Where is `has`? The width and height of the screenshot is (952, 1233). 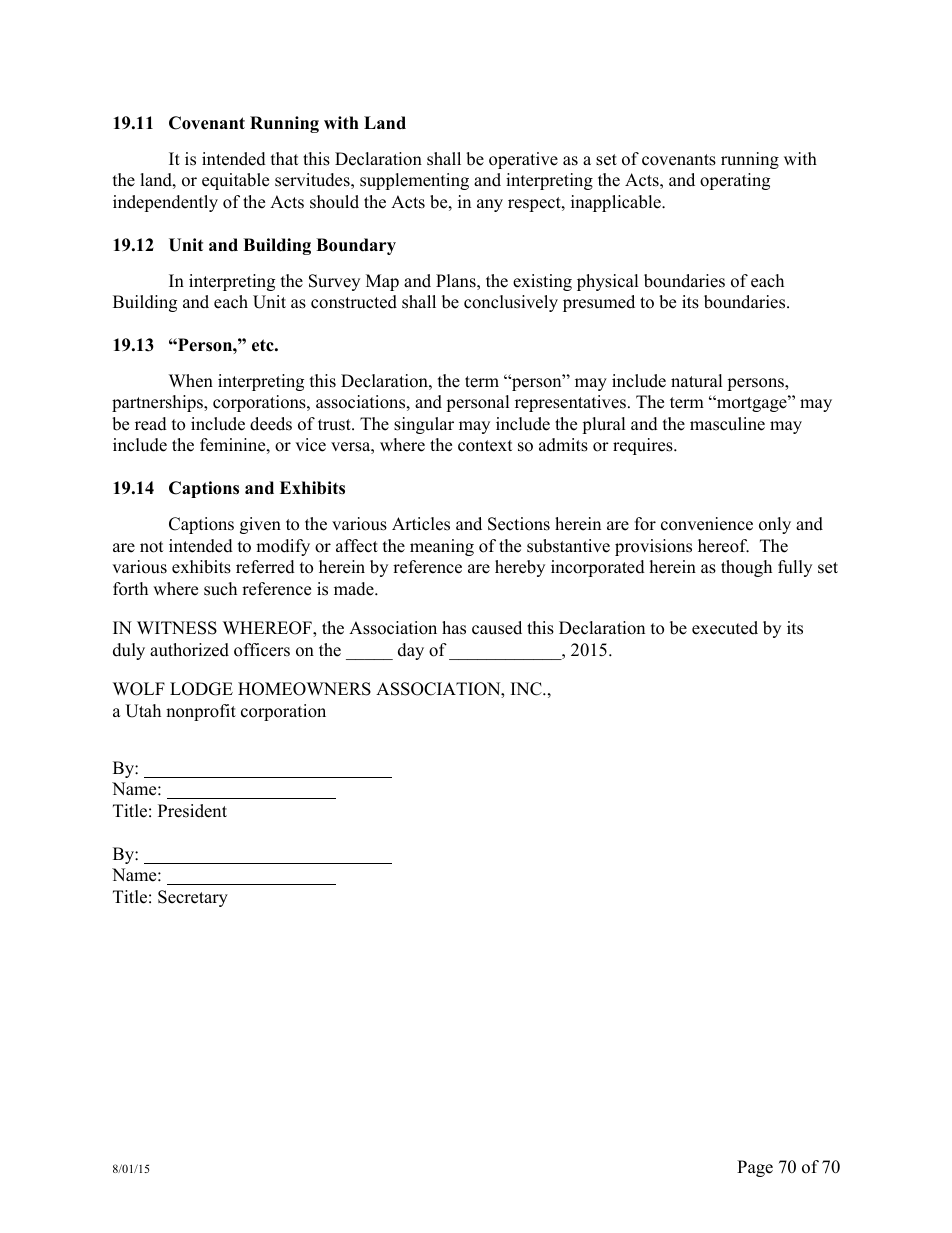
has is located at coordinates (454, 628).
